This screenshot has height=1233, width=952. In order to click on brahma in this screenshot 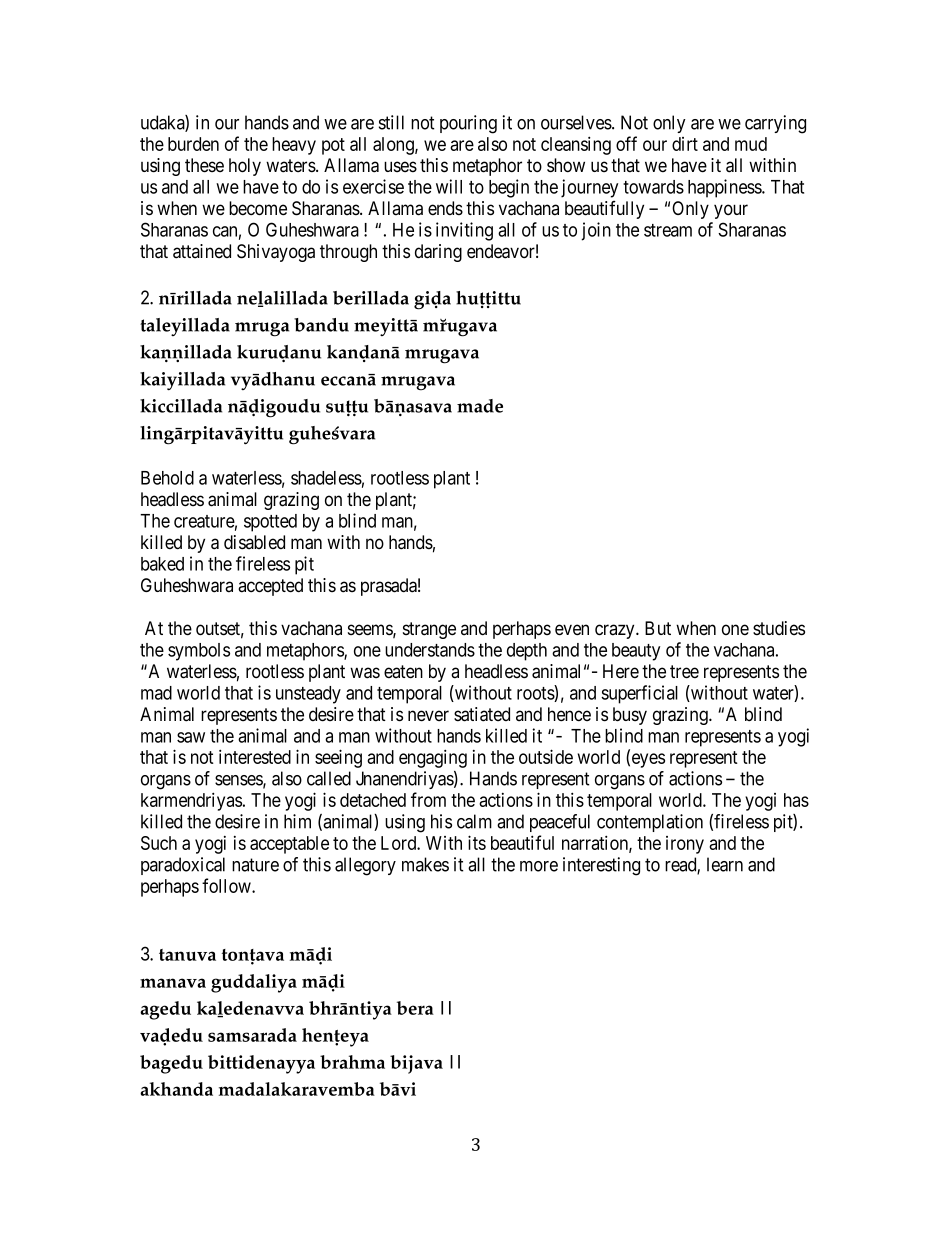, I will do `click(352, 1062)`.
